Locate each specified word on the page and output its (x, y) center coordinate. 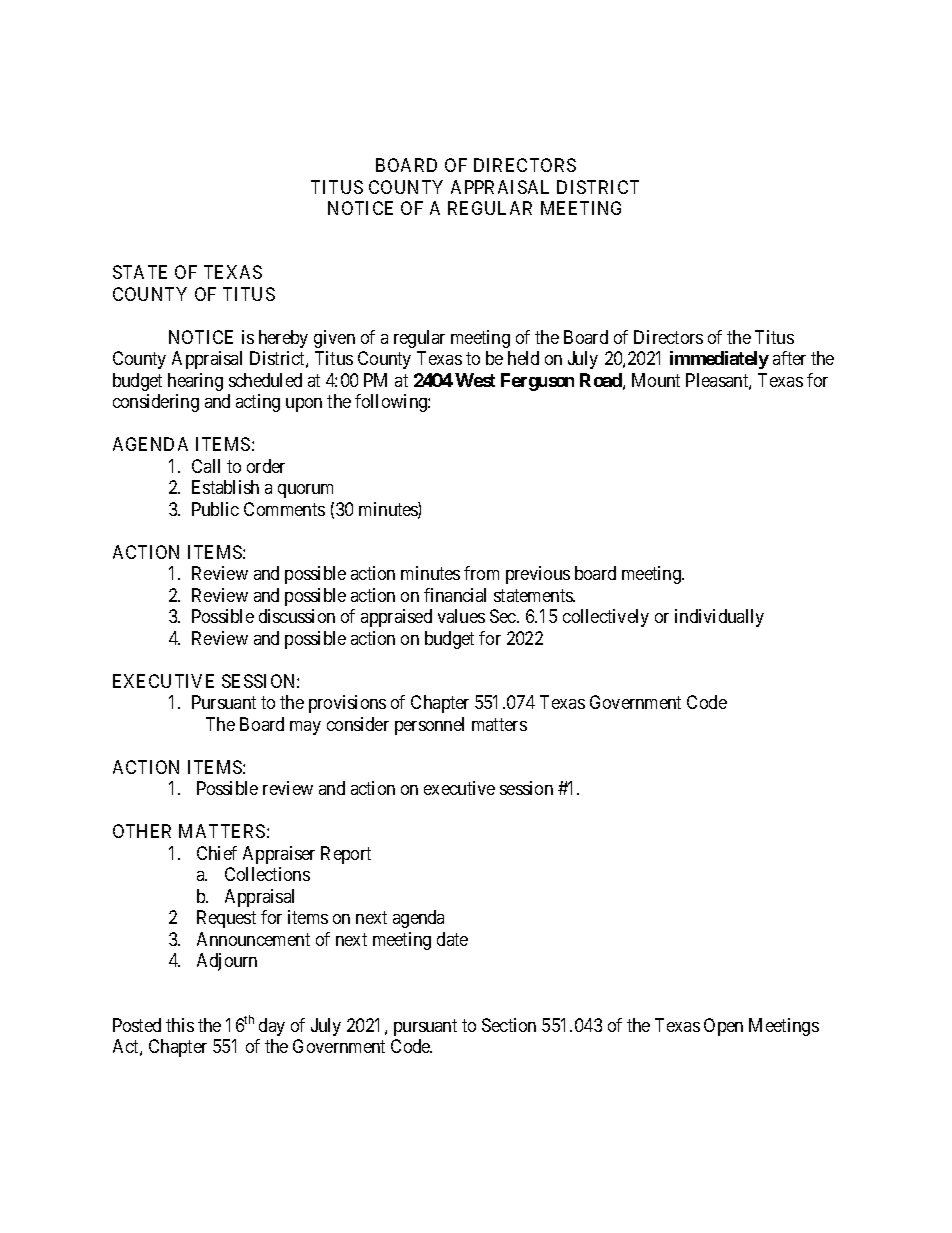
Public (215, 509)
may (305, 728)
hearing (195, 382)
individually (719, 618)
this (180, 1025)
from (481, 573)
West (475, 380)
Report (346, 855)
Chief (217, 853)
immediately (719, 360)
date (452, 939)
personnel (429, 726)
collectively (606, 618)
